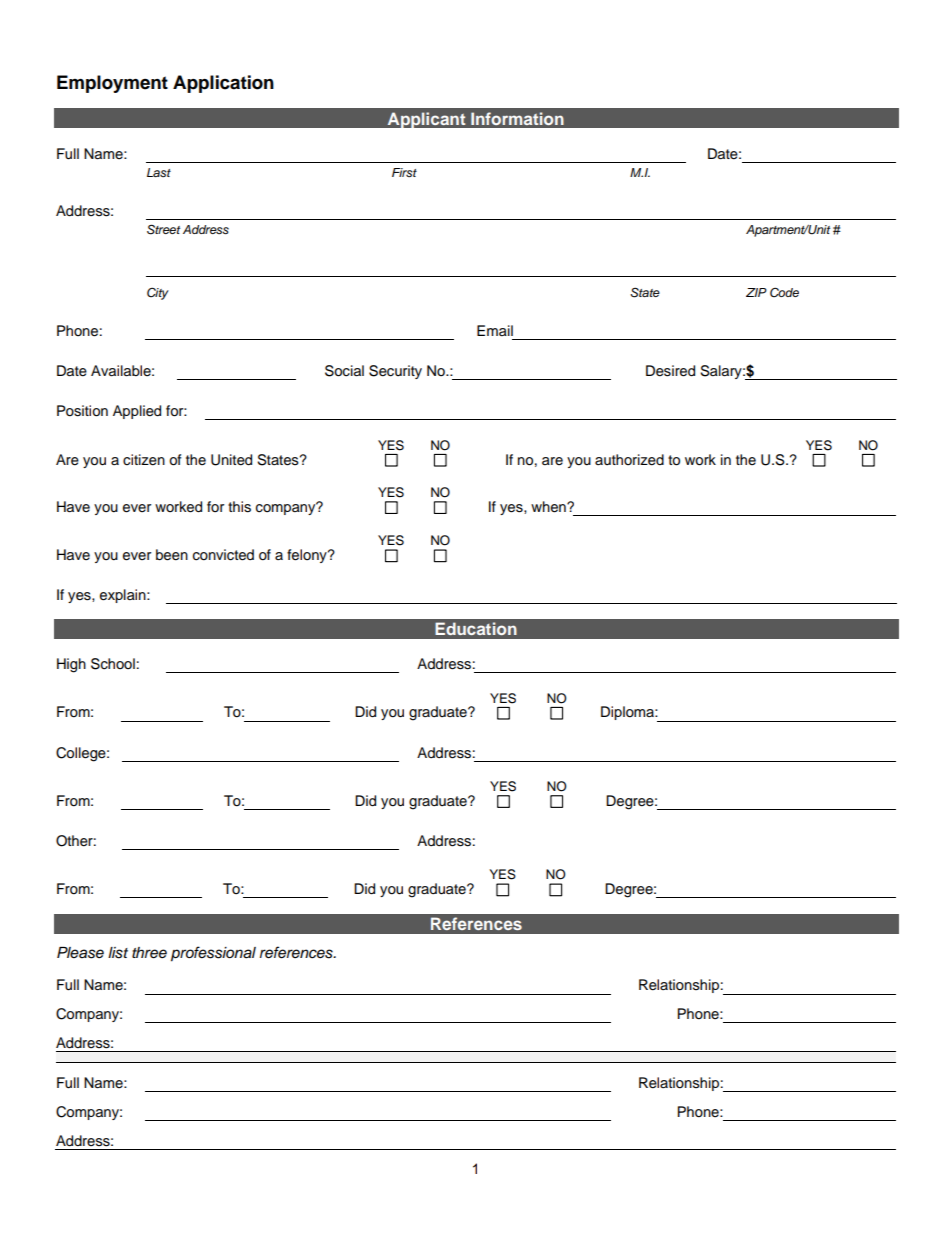 Image resolution: width=952 pixels, height=1233 pixels. Describe the element at coordinates (172, 555) in the screenshot. I see `been` at that location.
